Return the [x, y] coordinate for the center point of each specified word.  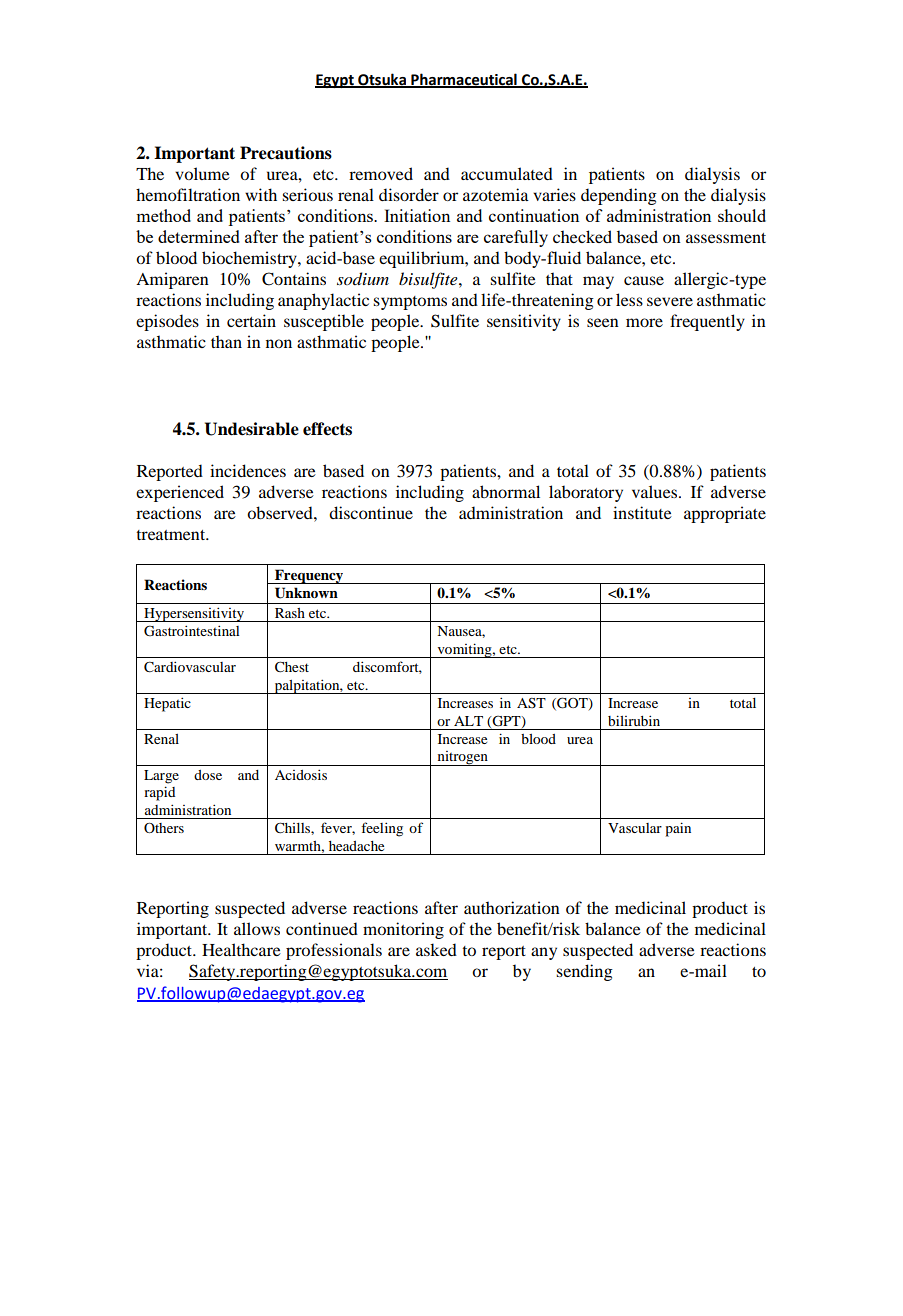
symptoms [410, 303]
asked [436, 949]
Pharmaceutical [464, 80]
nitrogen [462, 758]
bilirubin [634, 720]
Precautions [286, 153]
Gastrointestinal [191, 631]
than [226, 341]
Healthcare [241, 949]
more [644, 322]
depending [619, 196]
